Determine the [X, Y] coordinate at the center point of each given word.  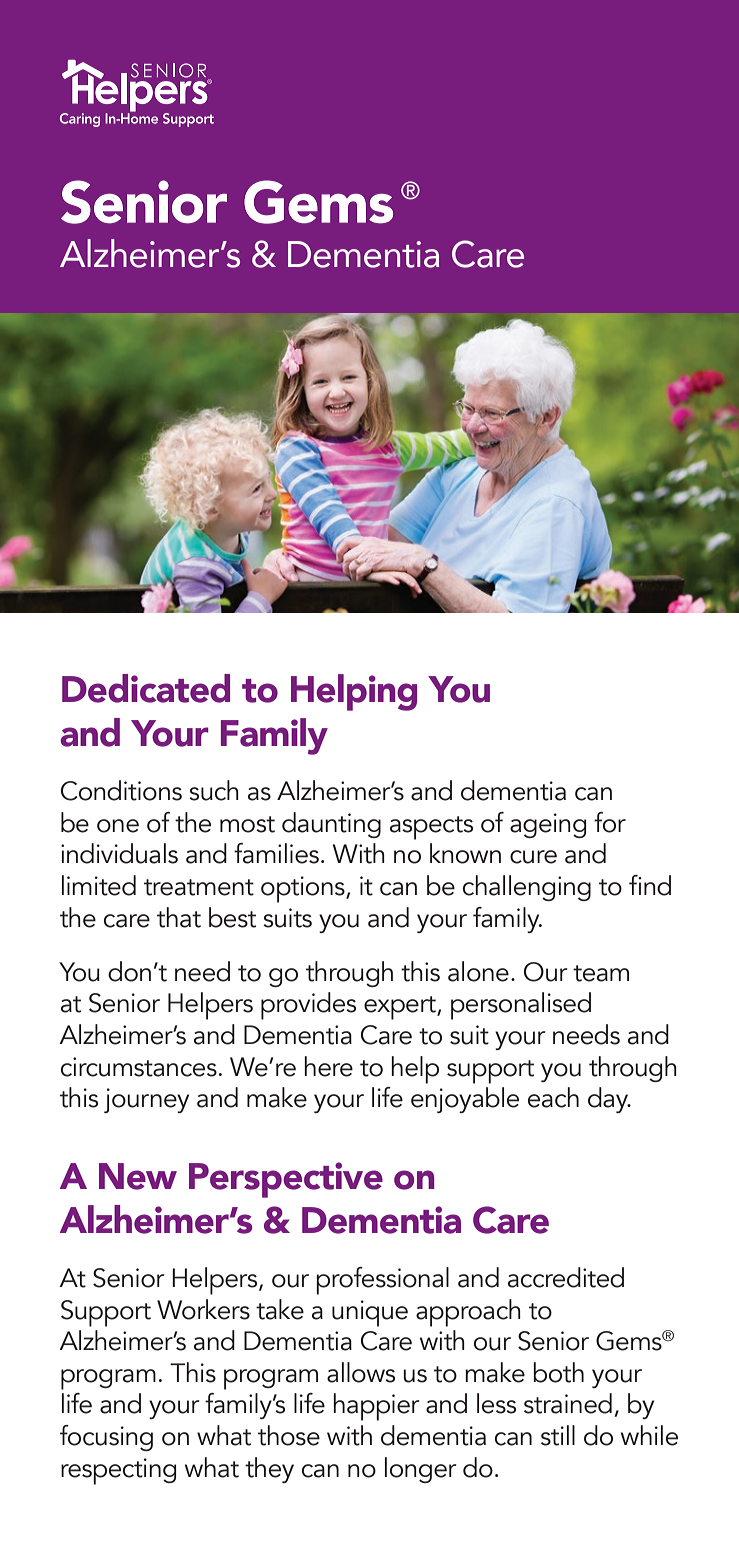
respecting [118, 1471]
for [610, 822]
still [558, 1435]
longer [421, 1470]
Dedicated [146, 688]
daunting [331, 825]
